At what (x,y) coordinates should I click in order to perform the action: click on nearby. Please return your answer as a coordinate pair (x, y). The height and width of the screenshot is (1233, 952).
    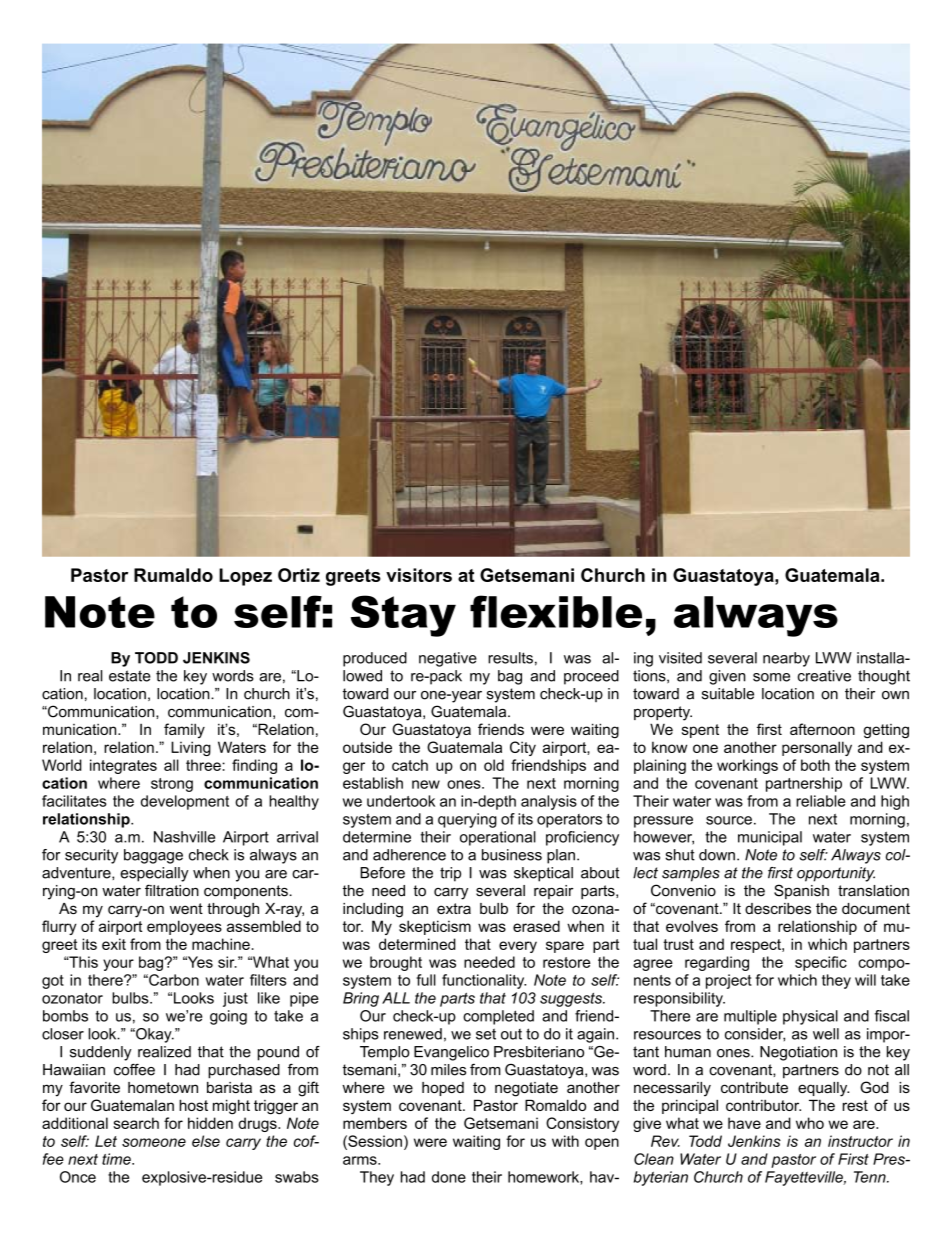
    Looking at the image, I should click on (786, 659).
